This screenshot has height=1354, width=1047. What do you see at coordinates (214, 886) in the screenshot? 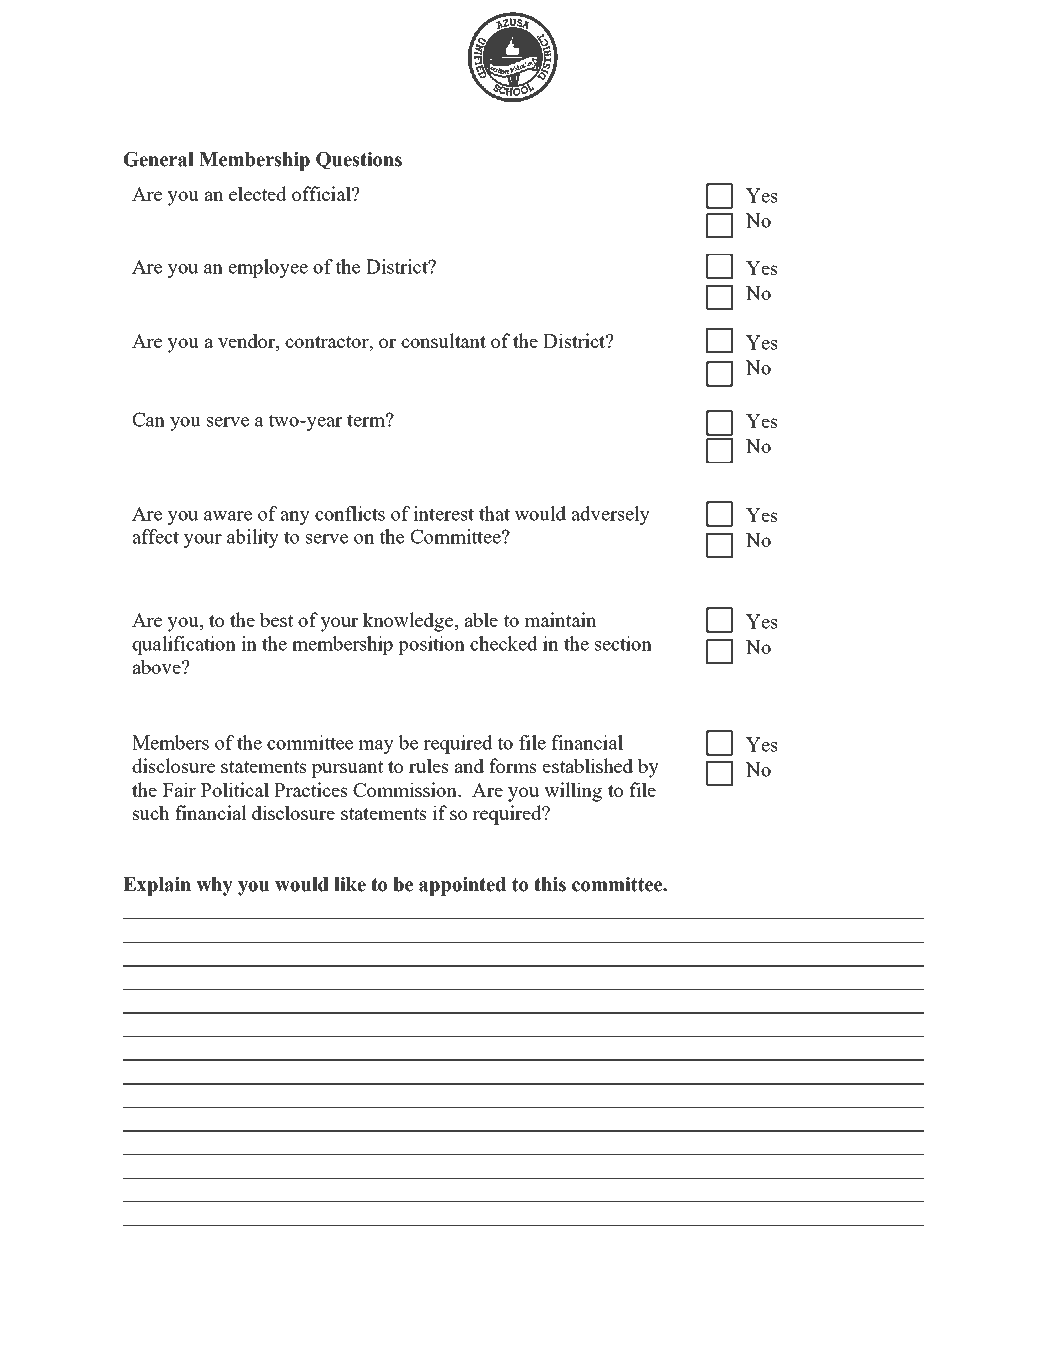
I see `why` at bounding box center [214, 886].
